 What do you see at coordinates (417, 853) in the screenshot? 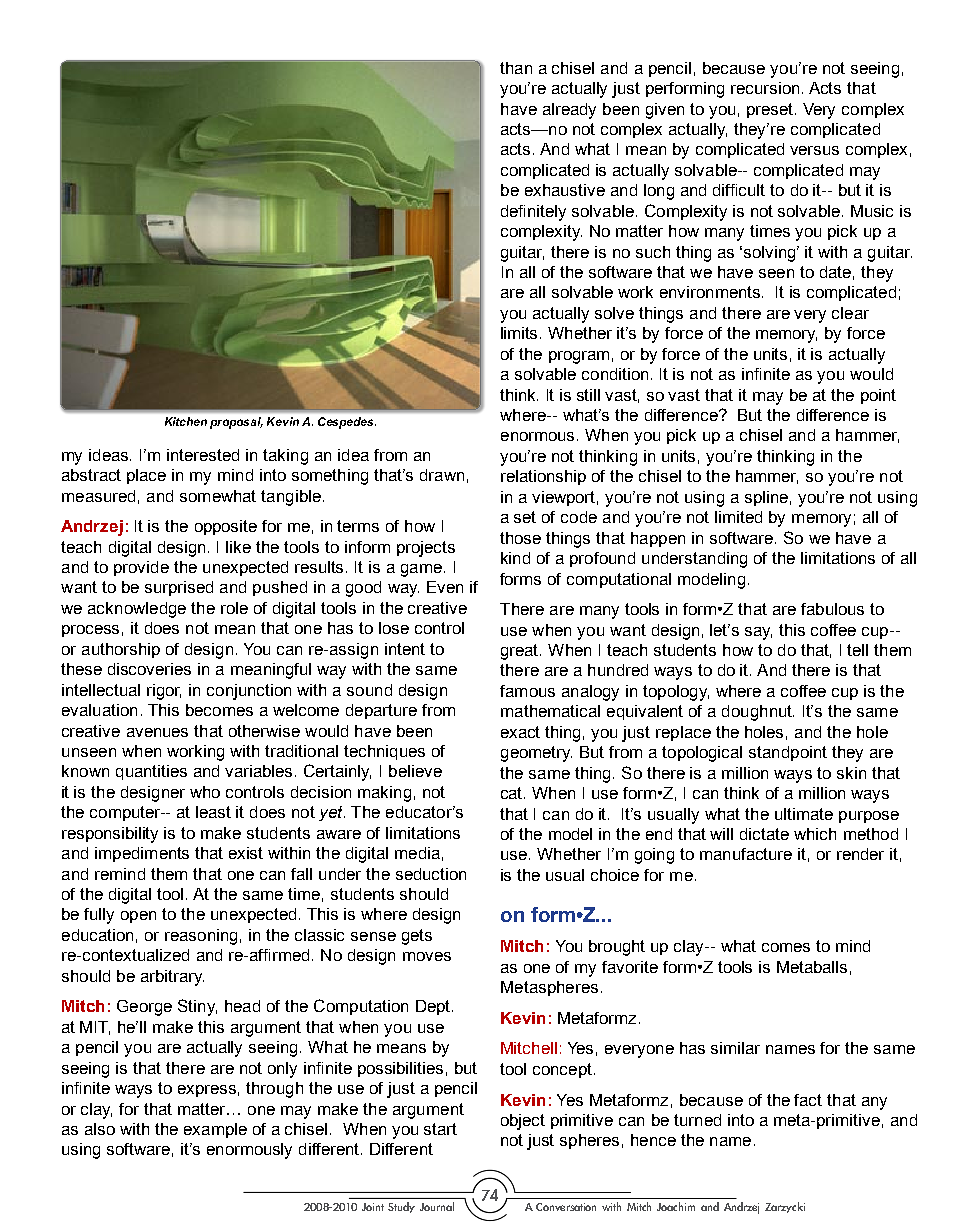
I see `media` at bounding box center [417, 853].
